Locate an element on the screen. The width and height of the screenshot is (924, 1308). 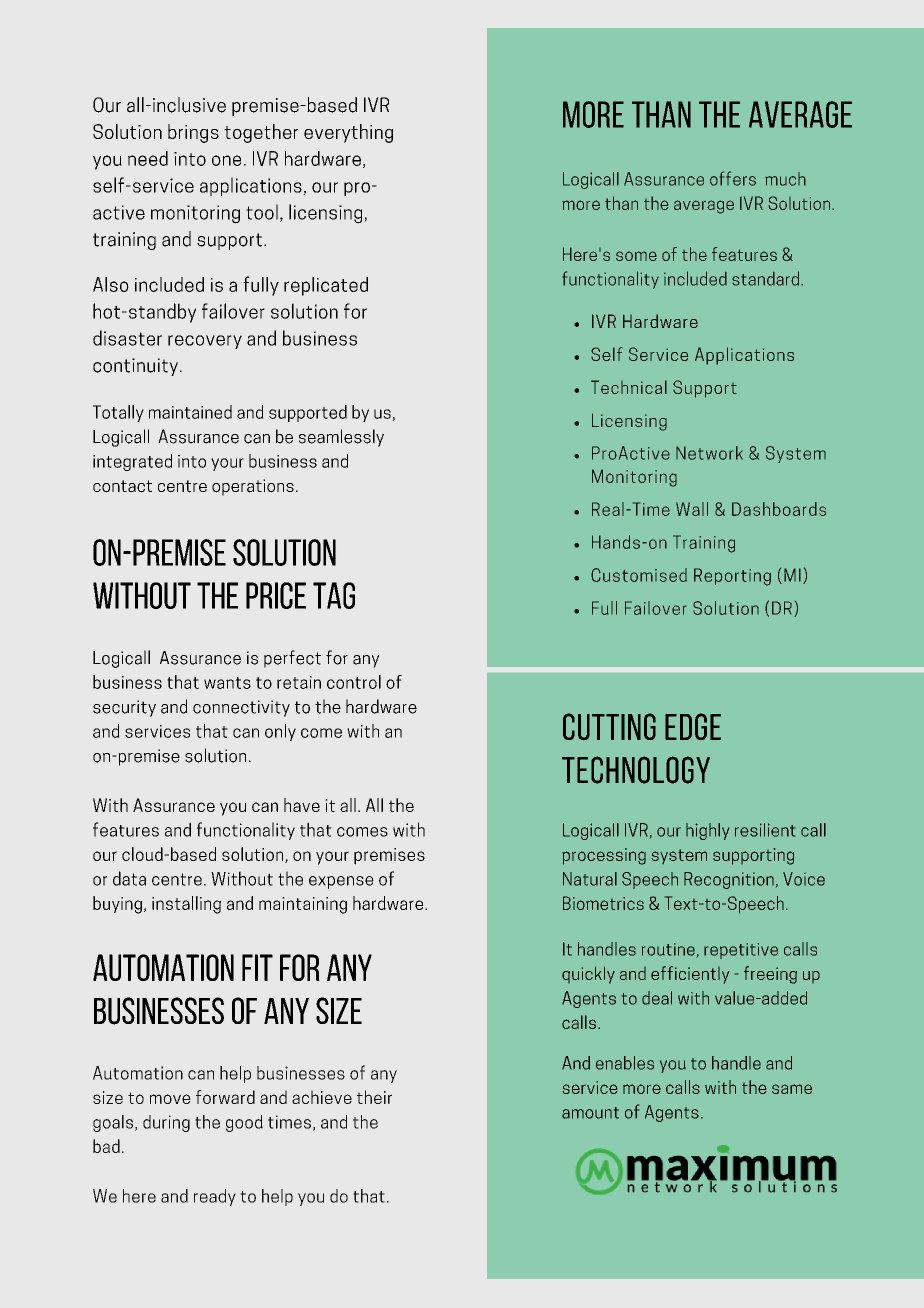
have is located at coordinates (302, 805).
